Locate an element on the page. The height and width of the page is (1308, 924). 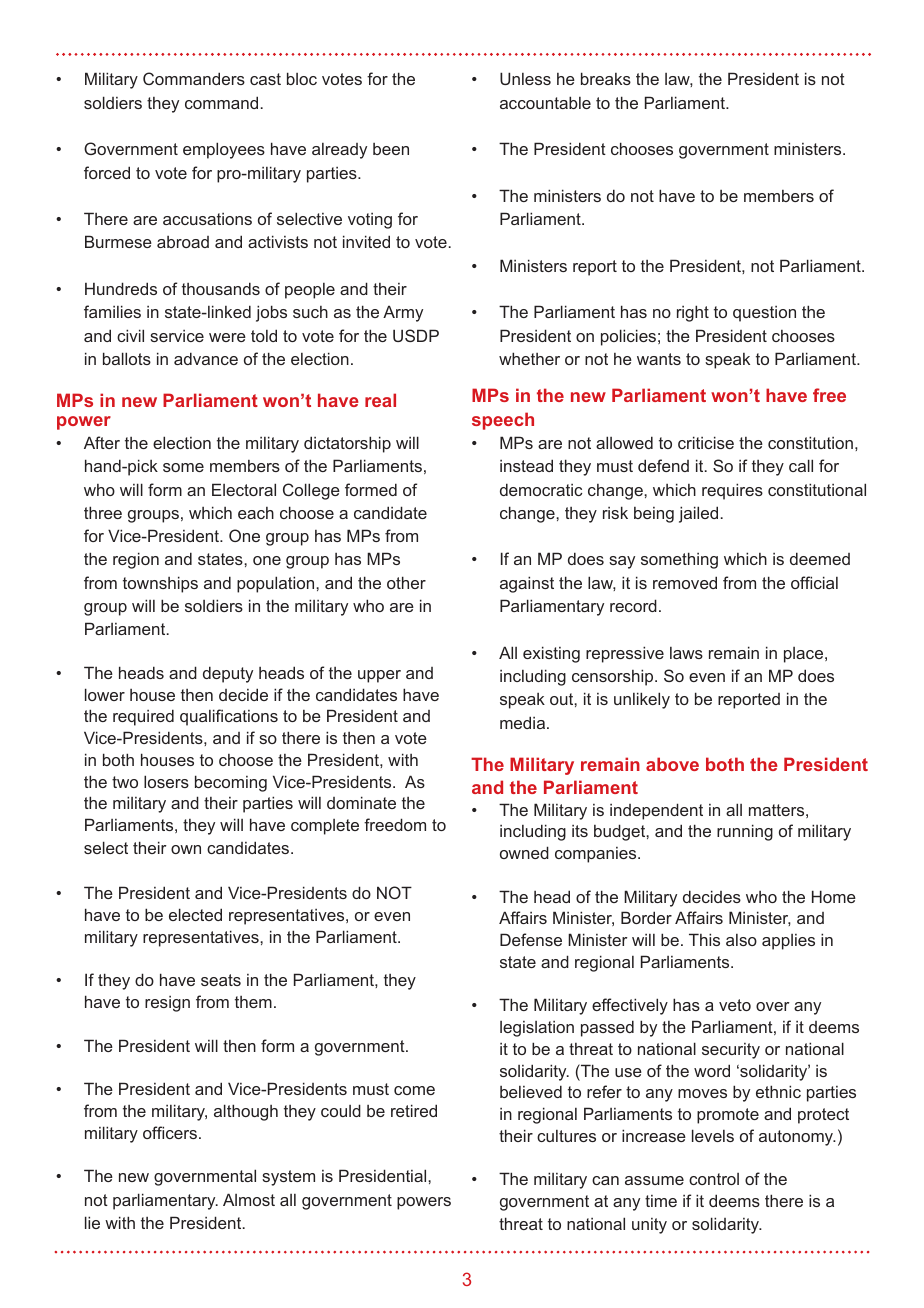
Almost is located at coordinates (249, 1199).
